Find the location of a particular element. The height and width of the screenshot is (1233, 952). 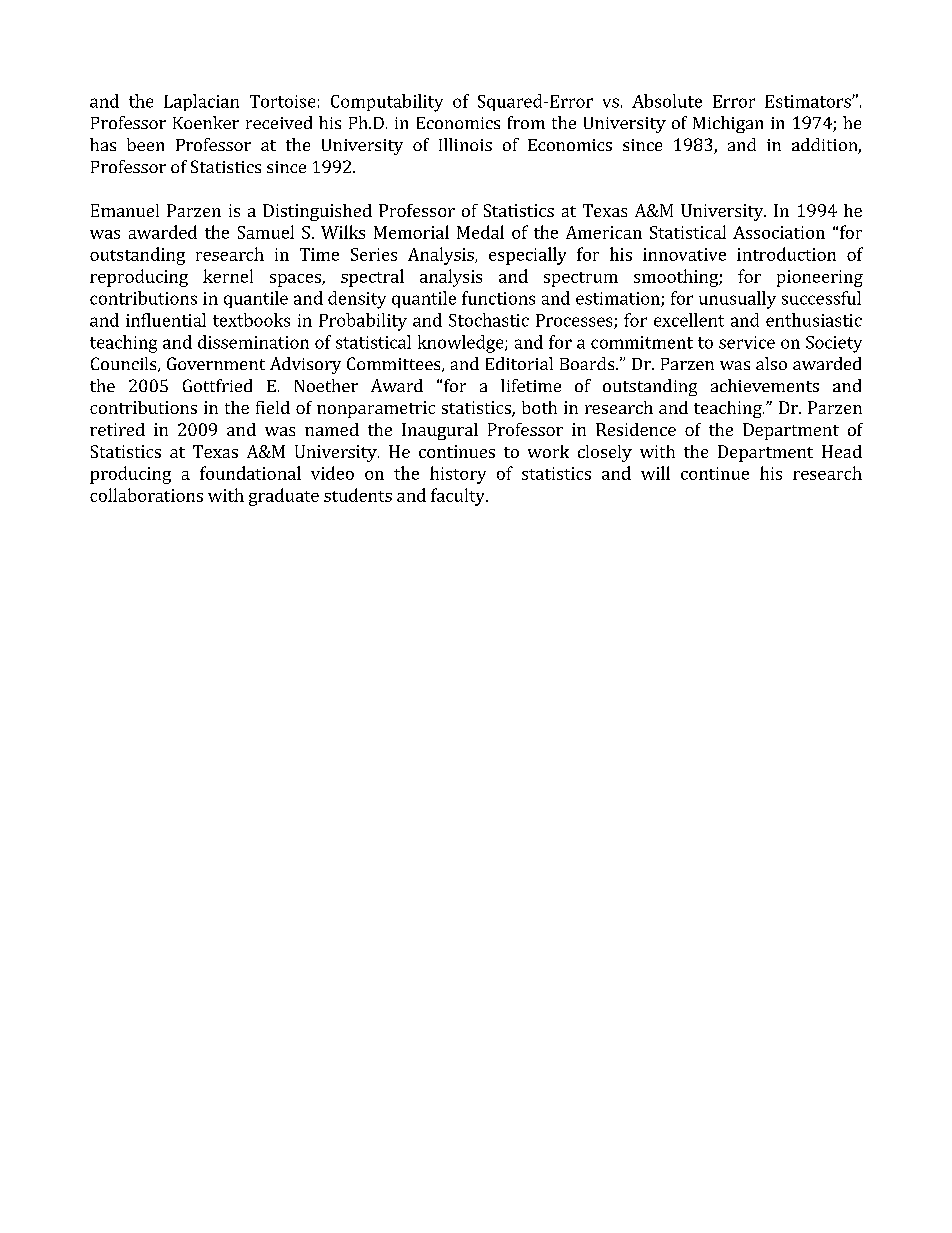

Emanuel is located at coordinates (125, 210).
